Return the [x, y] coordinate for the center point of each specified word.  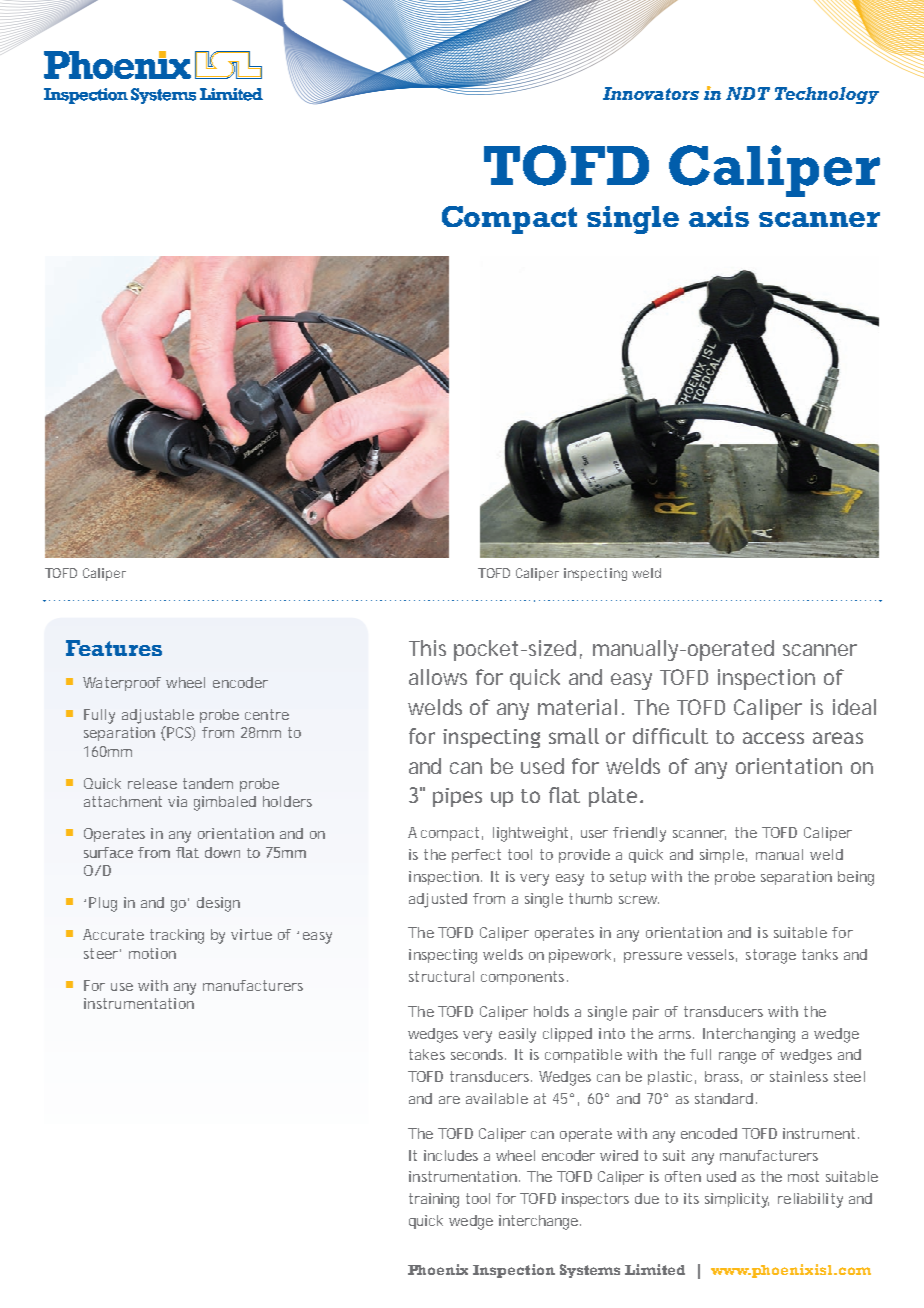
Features [114, 648]
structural [441, 976]
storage [771, 956]
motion [152, 953]
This [427, 648]
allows [438, 677]
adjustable [158, 716]
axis [719, 216]
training [434, 1200]
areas [838, 738]
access [773, 738]
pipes [457, 797]
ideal [854, 707]
